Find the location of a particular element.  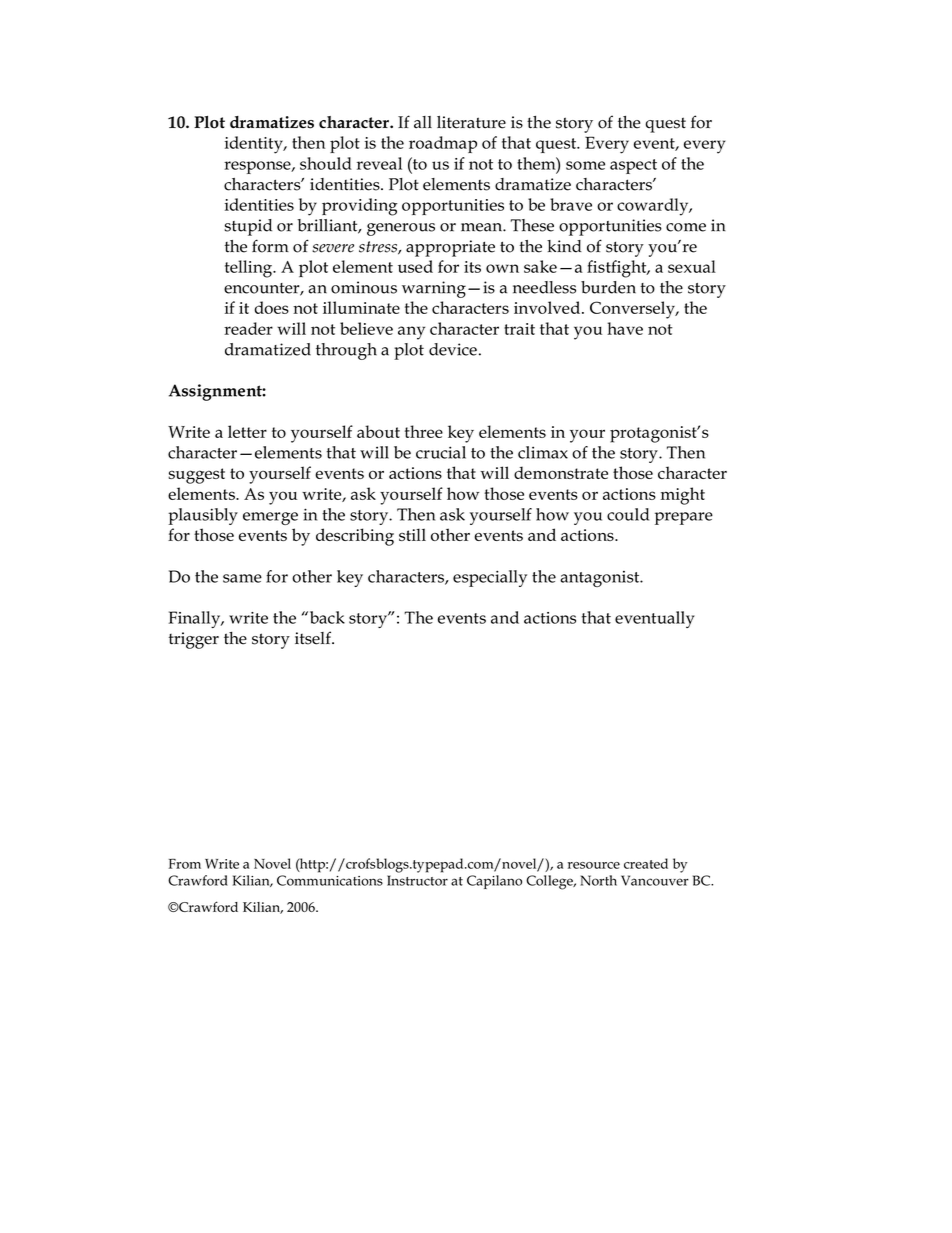

trigger is located at coordinates (194, 640).
